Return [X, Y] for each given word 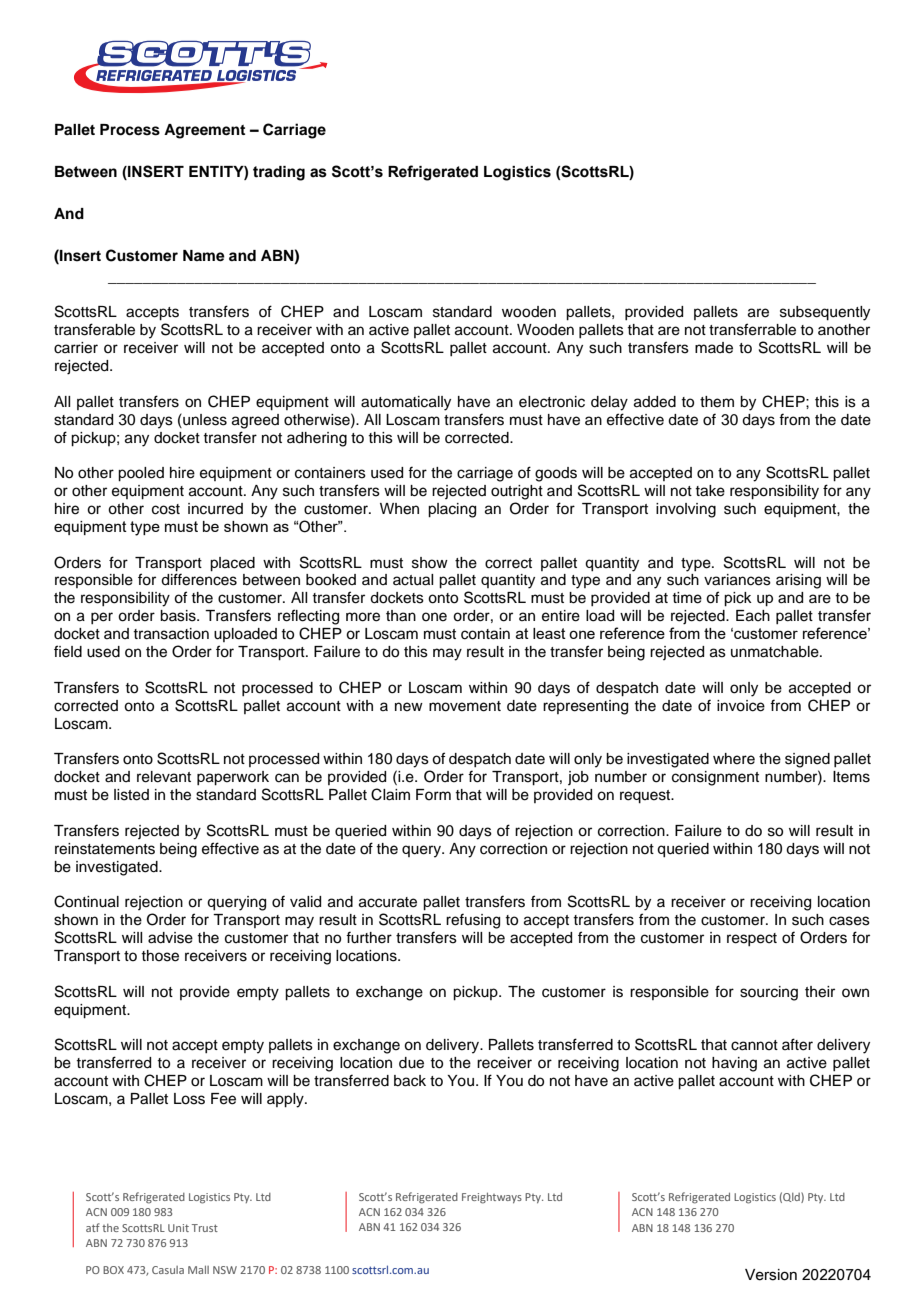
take [710, 491]
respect [752, 939]
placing [452, 510]
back [410, 1081]
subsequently [825, 313]
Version [771, 1275]
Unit [178, 1228]
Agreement [204, 131]
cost [166, 509]
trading [279, 173]
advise [170, 938]
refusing [473, 921]
